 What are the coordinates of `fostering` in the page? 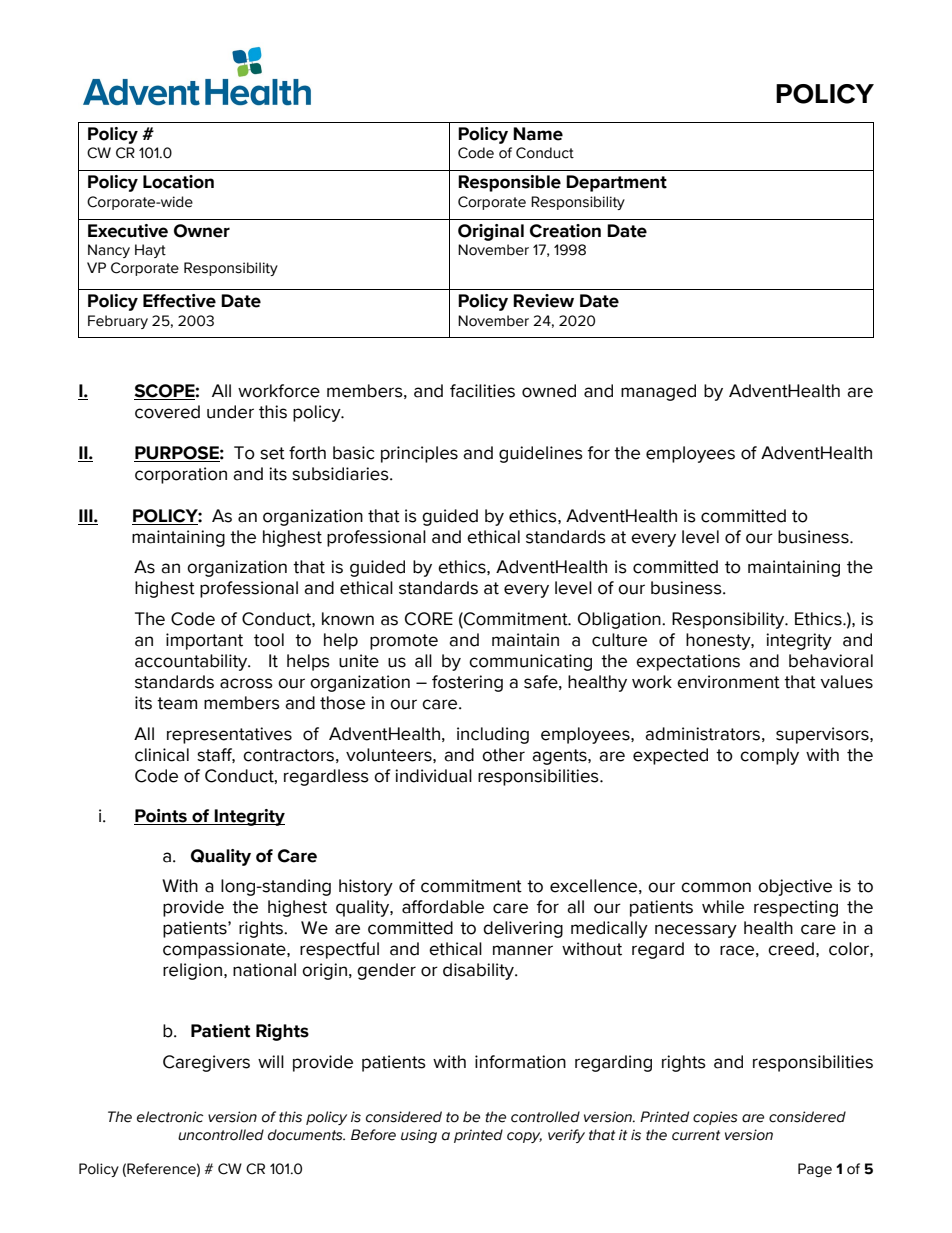 It's located at (467, 683).
